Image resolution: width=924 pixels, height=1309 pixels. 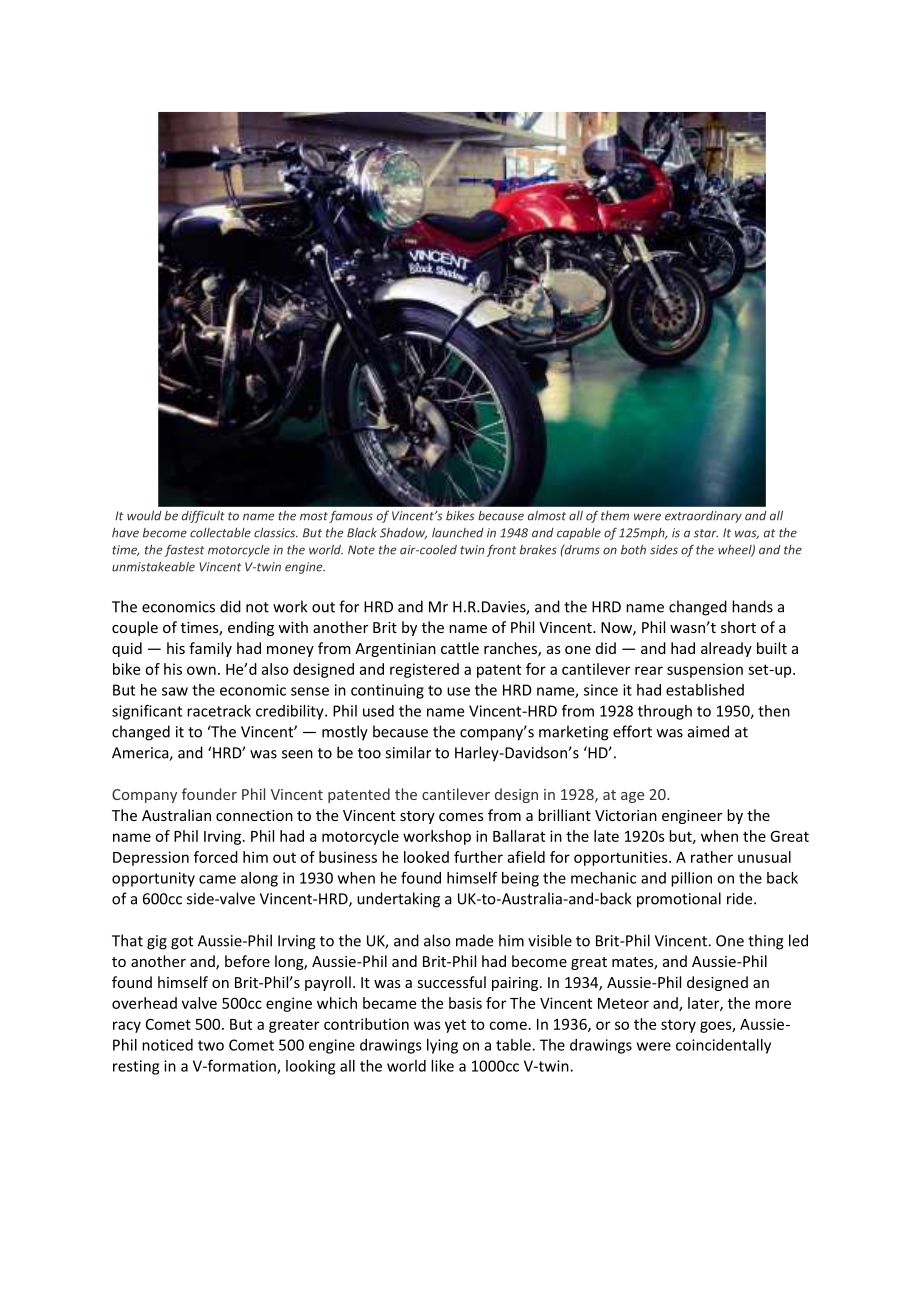 What do you see at coordinates (153, 879) in the image?
I see `opportunity` at bounding box center [153, 879].
